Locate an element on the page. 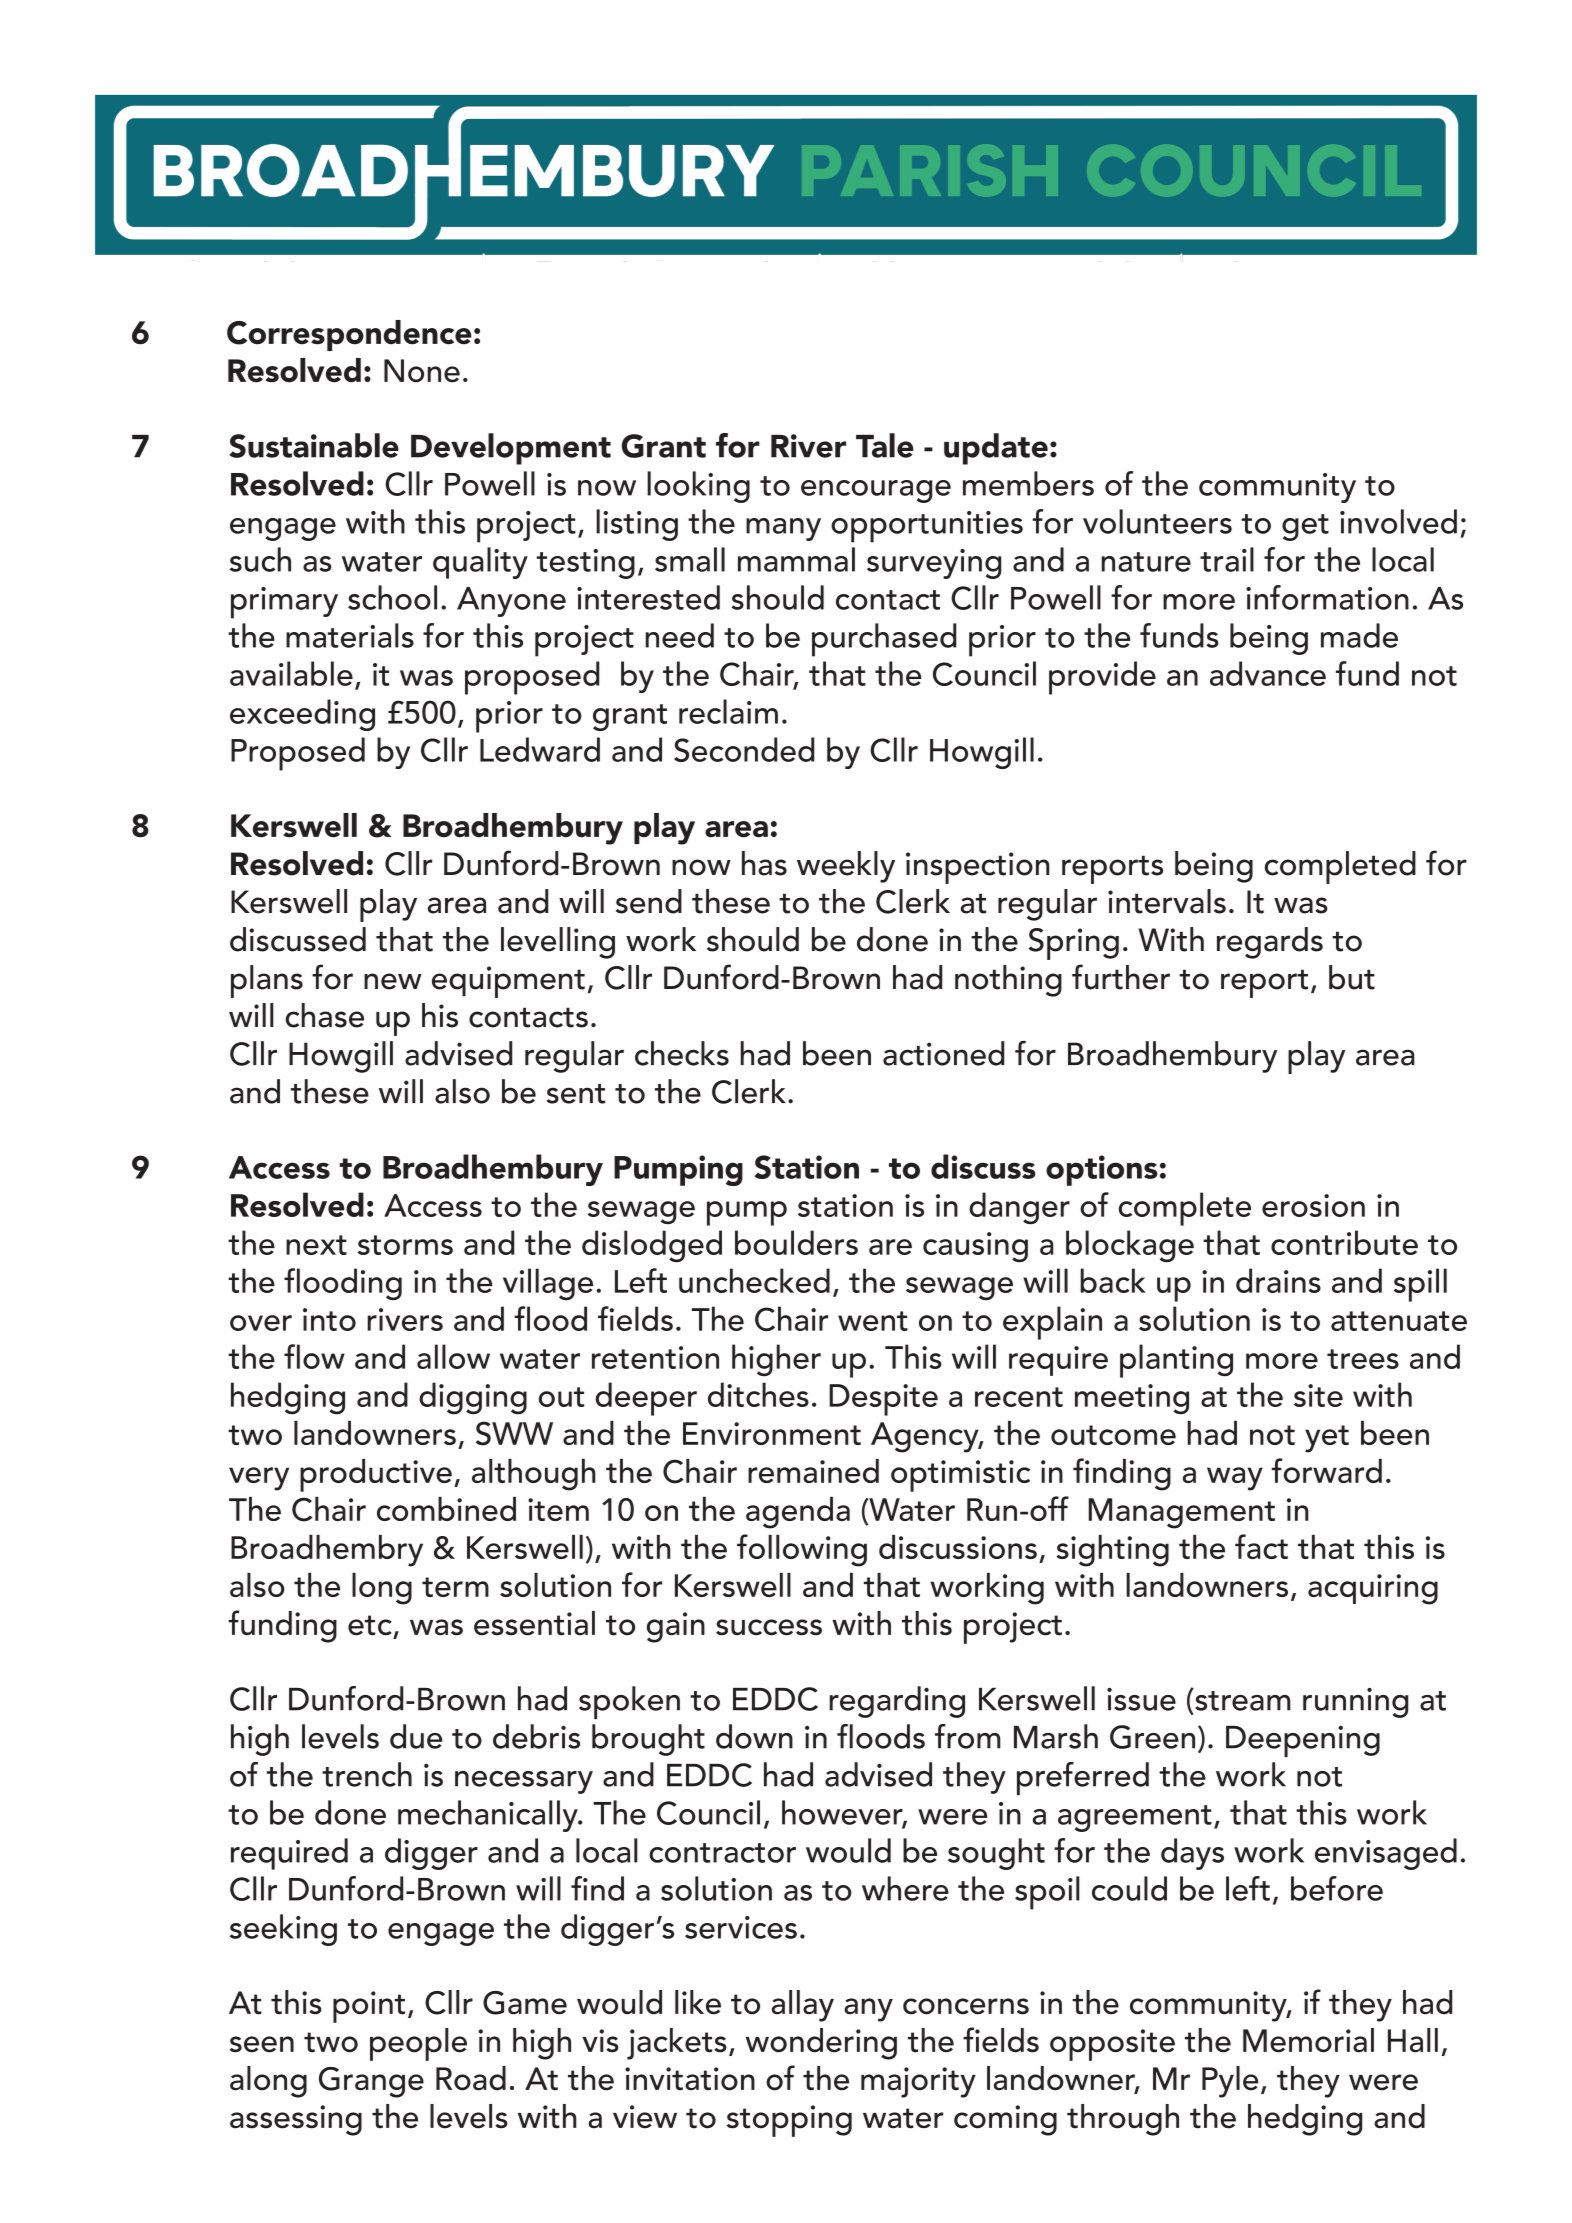 This image has height=2223, width=1572. Memorial is located at coordinates (1308, 2040).
